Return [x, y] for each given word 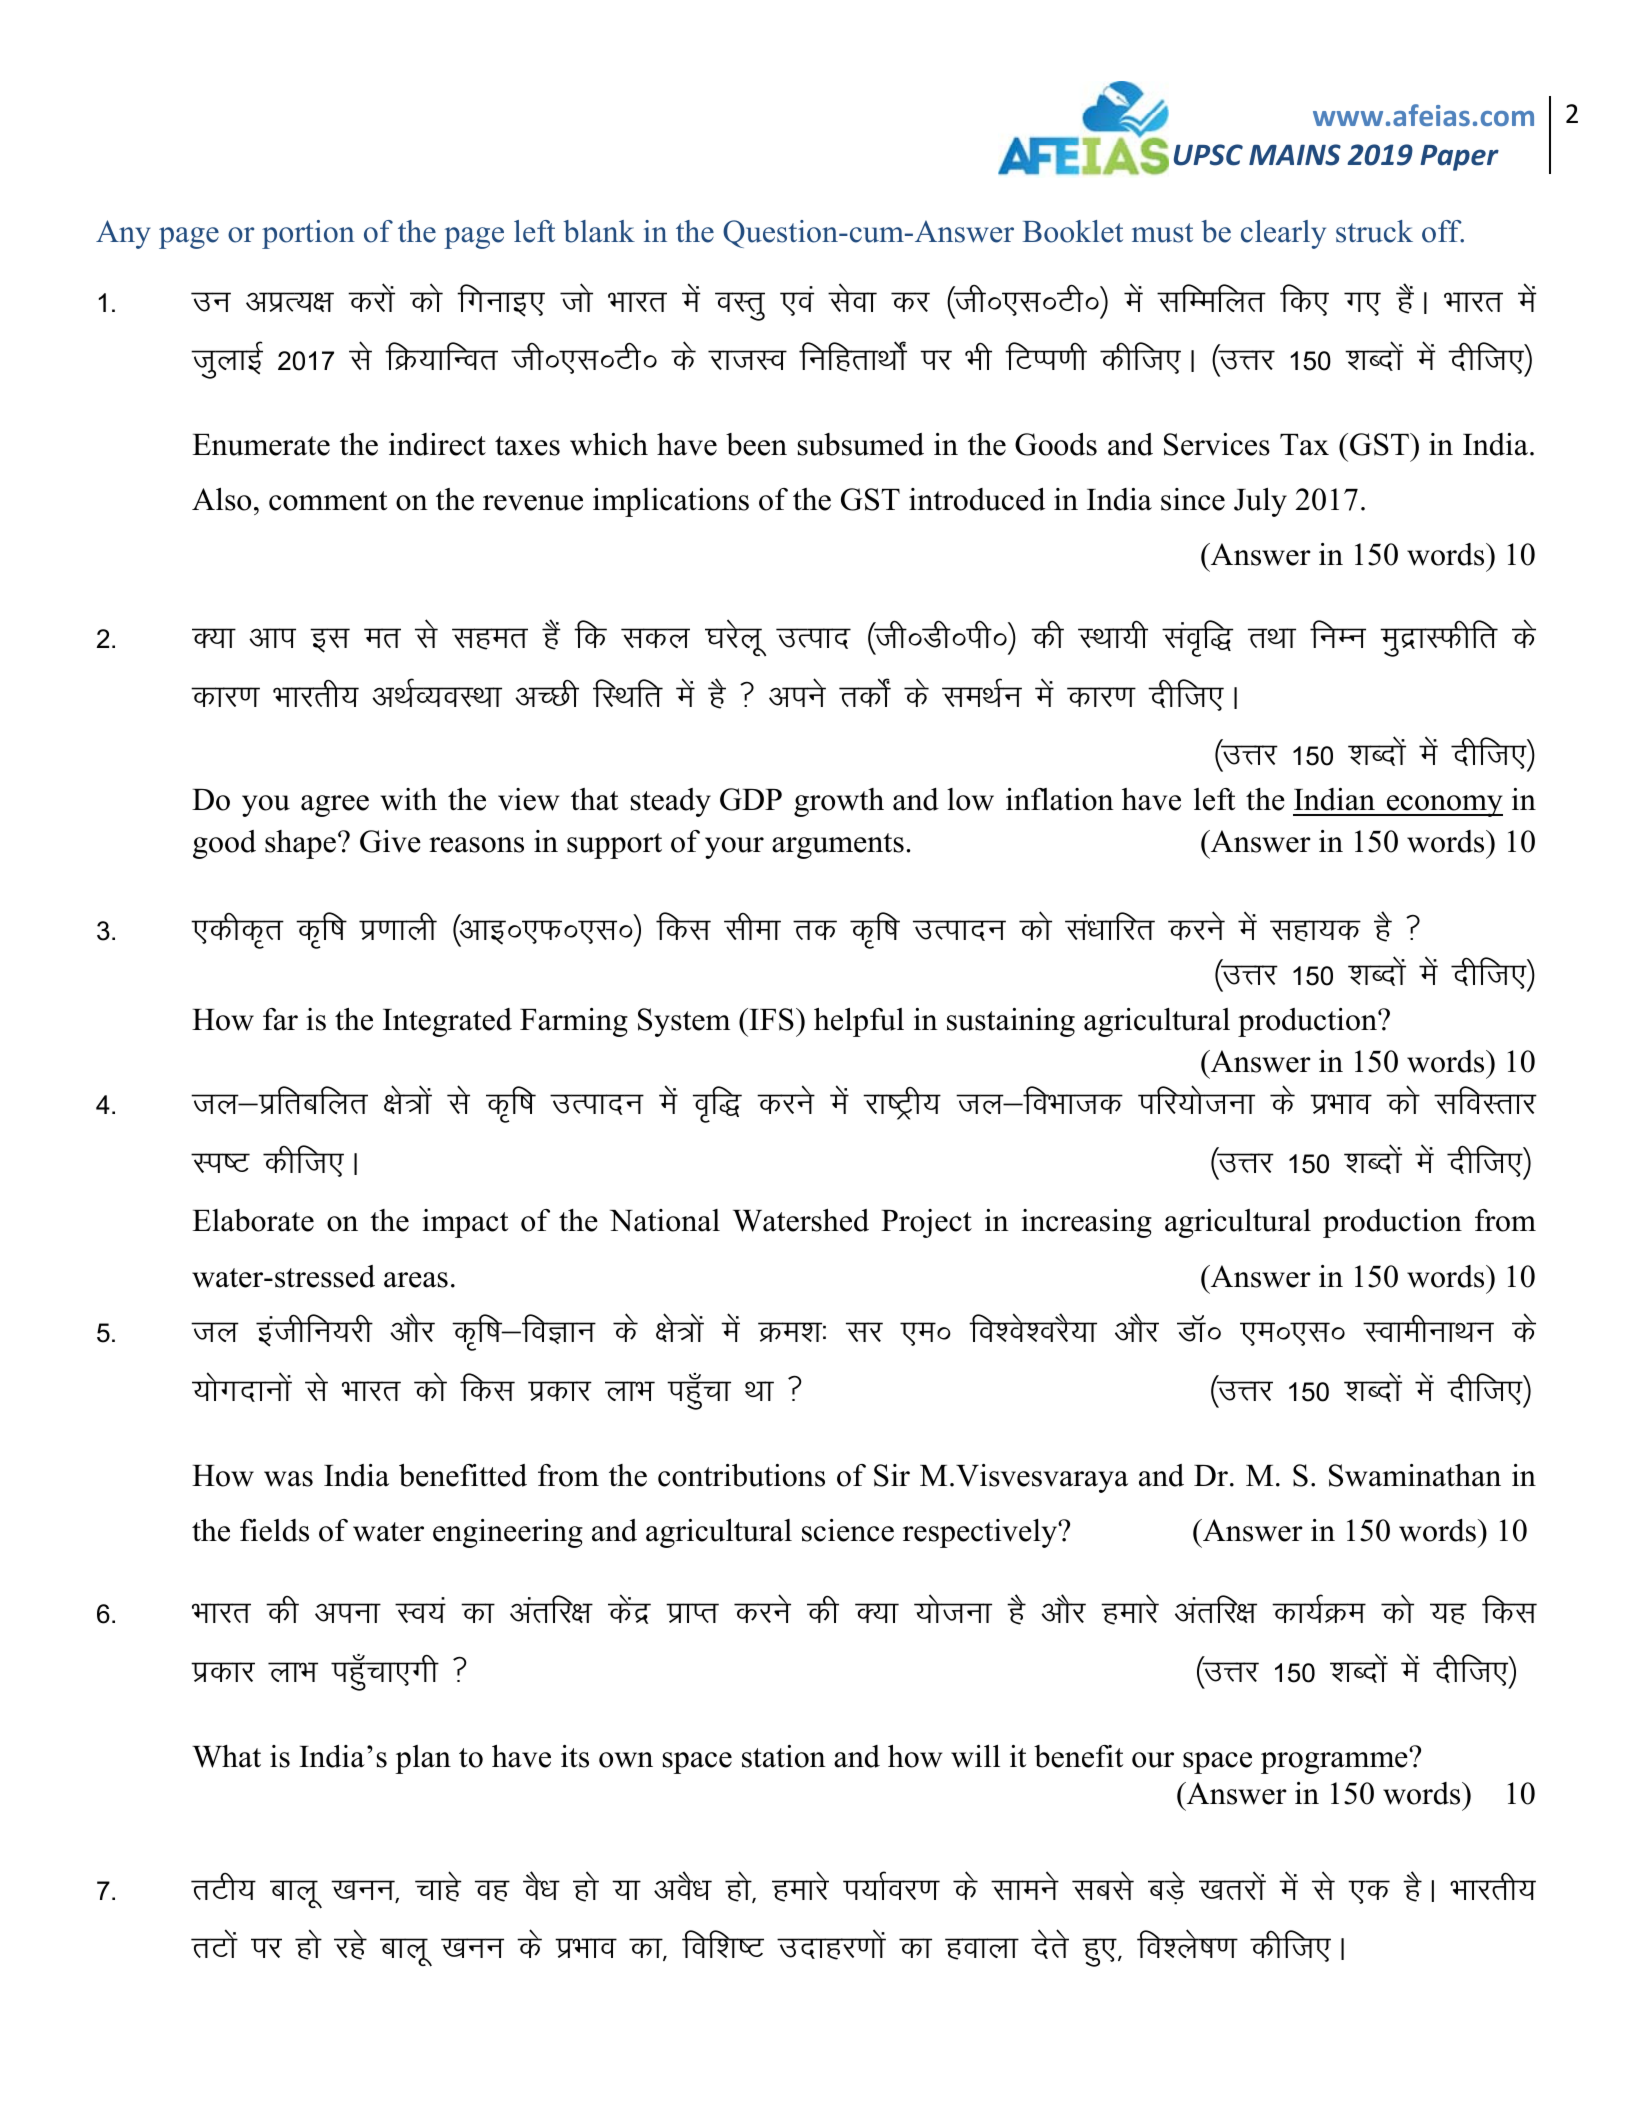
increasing [1086, 1223]
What [226, 1756]
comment [328, 501]
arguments [838, 846]
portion [308, 234]
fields [274, 1530]
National [665, 1220]
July [1260, 502]
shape [300, 844]
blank [599, 231]
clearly [1283, 234]
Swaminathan [1415, 1475]
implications [671, 502]
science [848, 1530]
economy [1444, 806]
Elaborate [253, 1220]
